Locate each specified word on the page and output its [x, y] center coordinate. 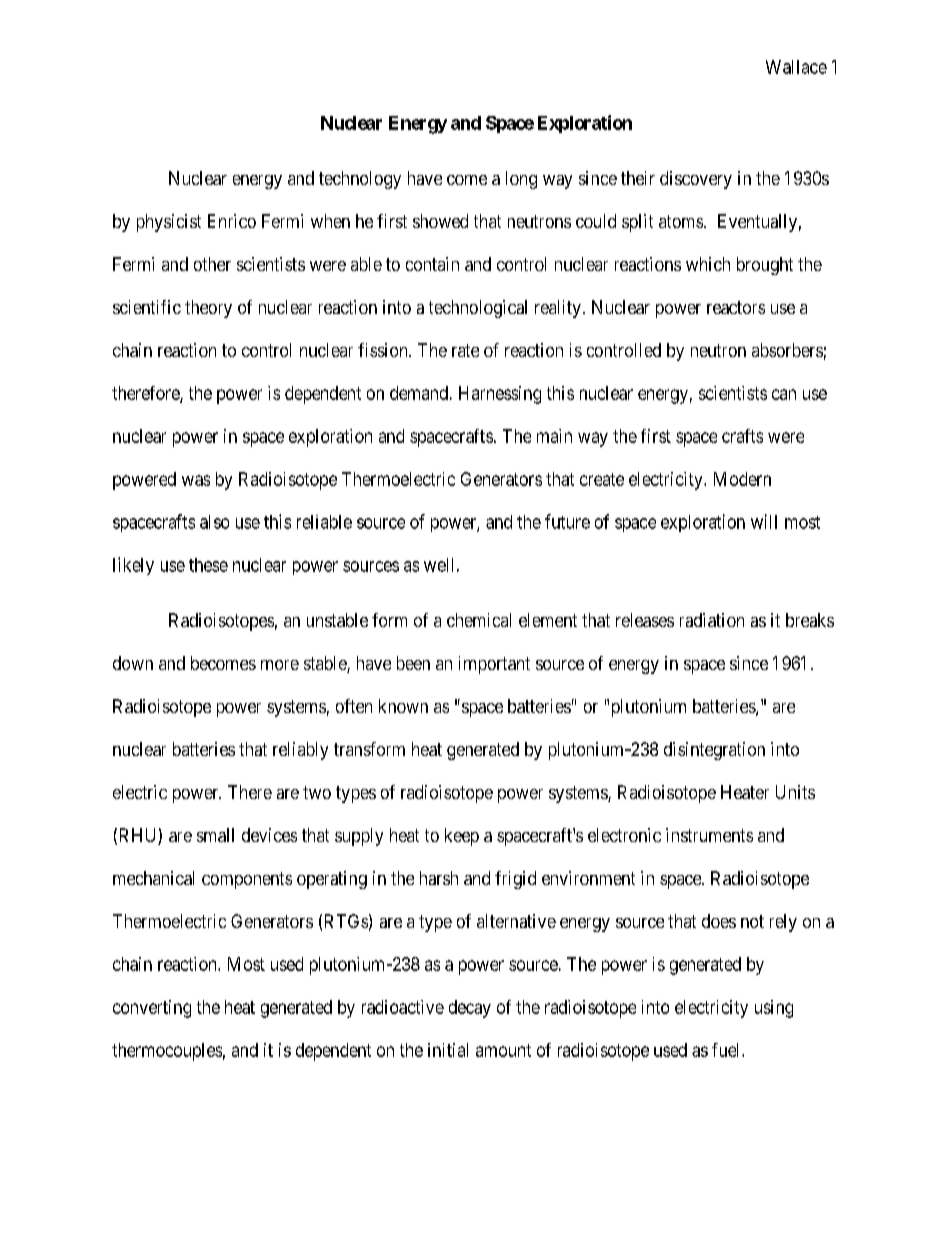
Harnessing [500, 395]
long [521, 180]
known [403, 706]
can [784, 394]
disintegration [714, 751]
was [196, 480]
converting [152, 1009]
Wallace [796, 67]
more [280, 665]
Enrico [232, 221]
